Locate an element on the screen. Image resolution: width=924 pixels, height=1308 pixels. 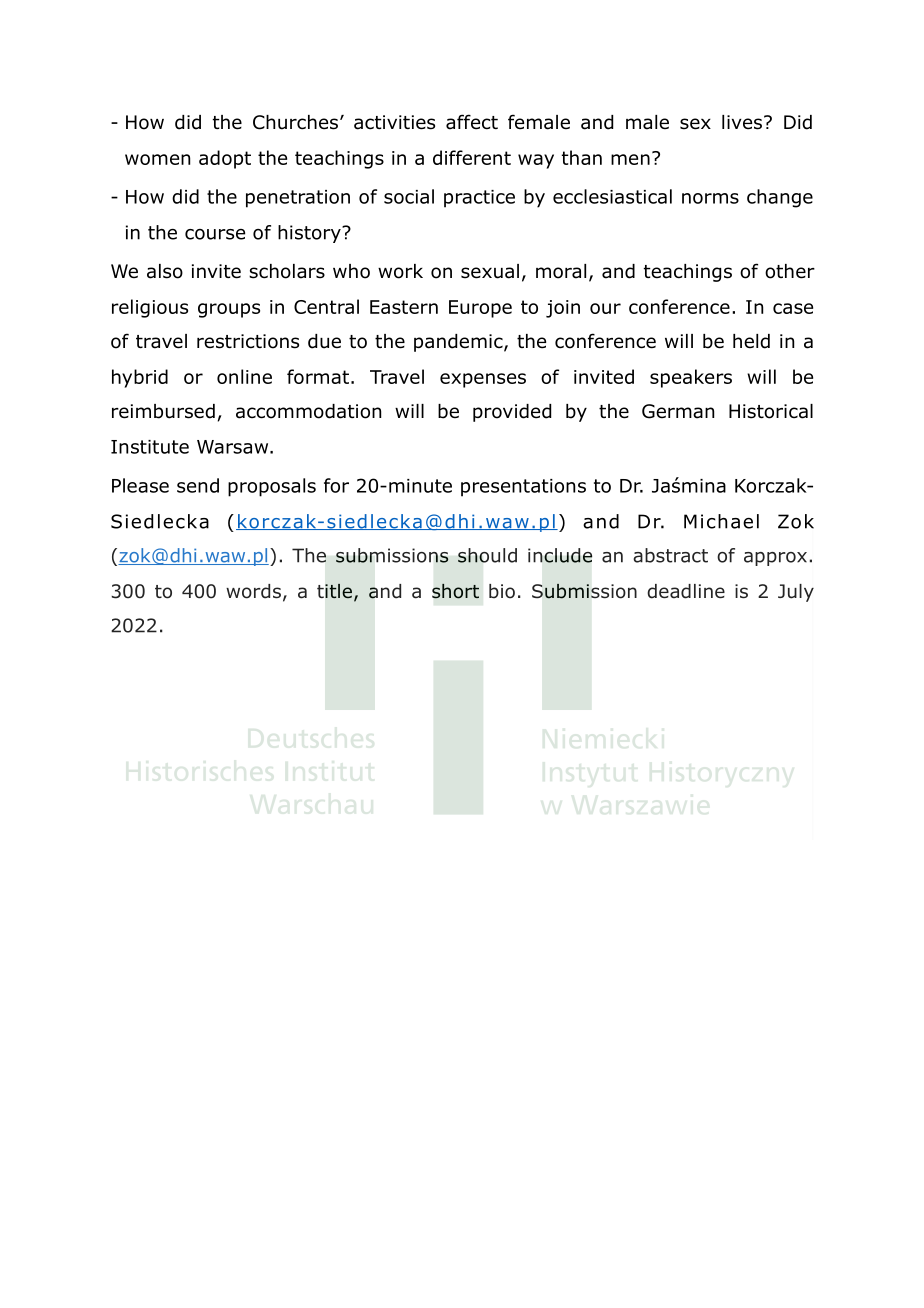
affect is located at coordinates (472, 122).
